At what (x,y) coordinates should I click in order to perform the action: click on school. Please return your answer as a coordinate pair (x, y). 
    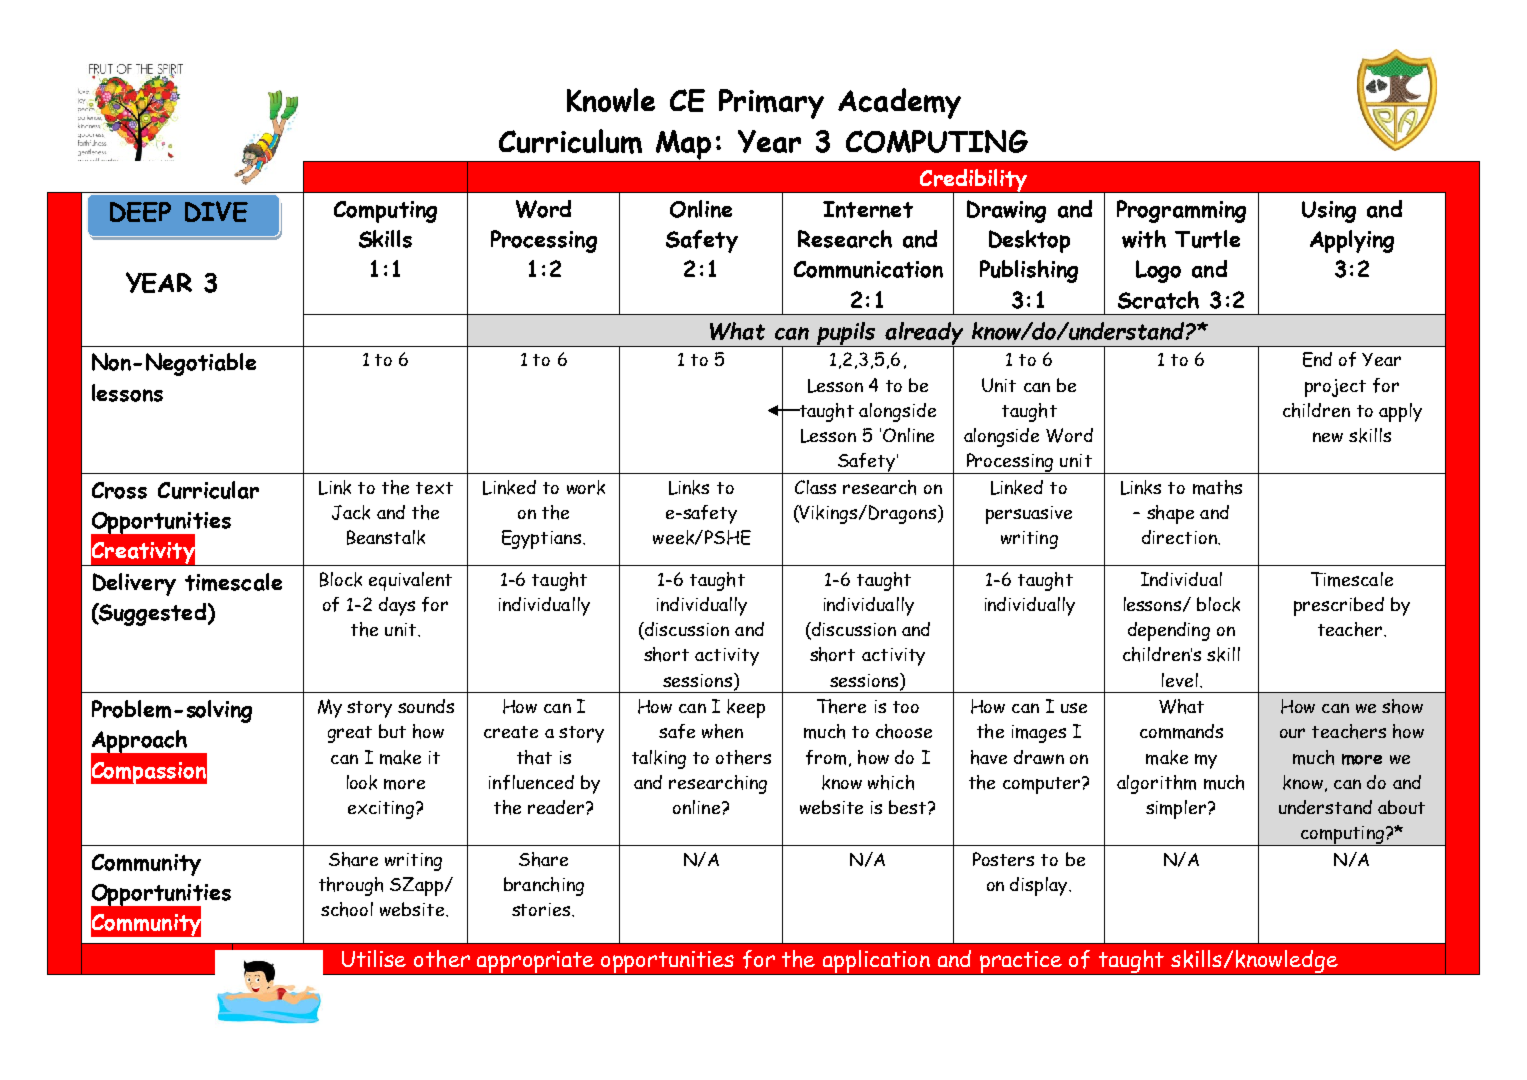
    Looking at the image, I should click on (347, 909).
